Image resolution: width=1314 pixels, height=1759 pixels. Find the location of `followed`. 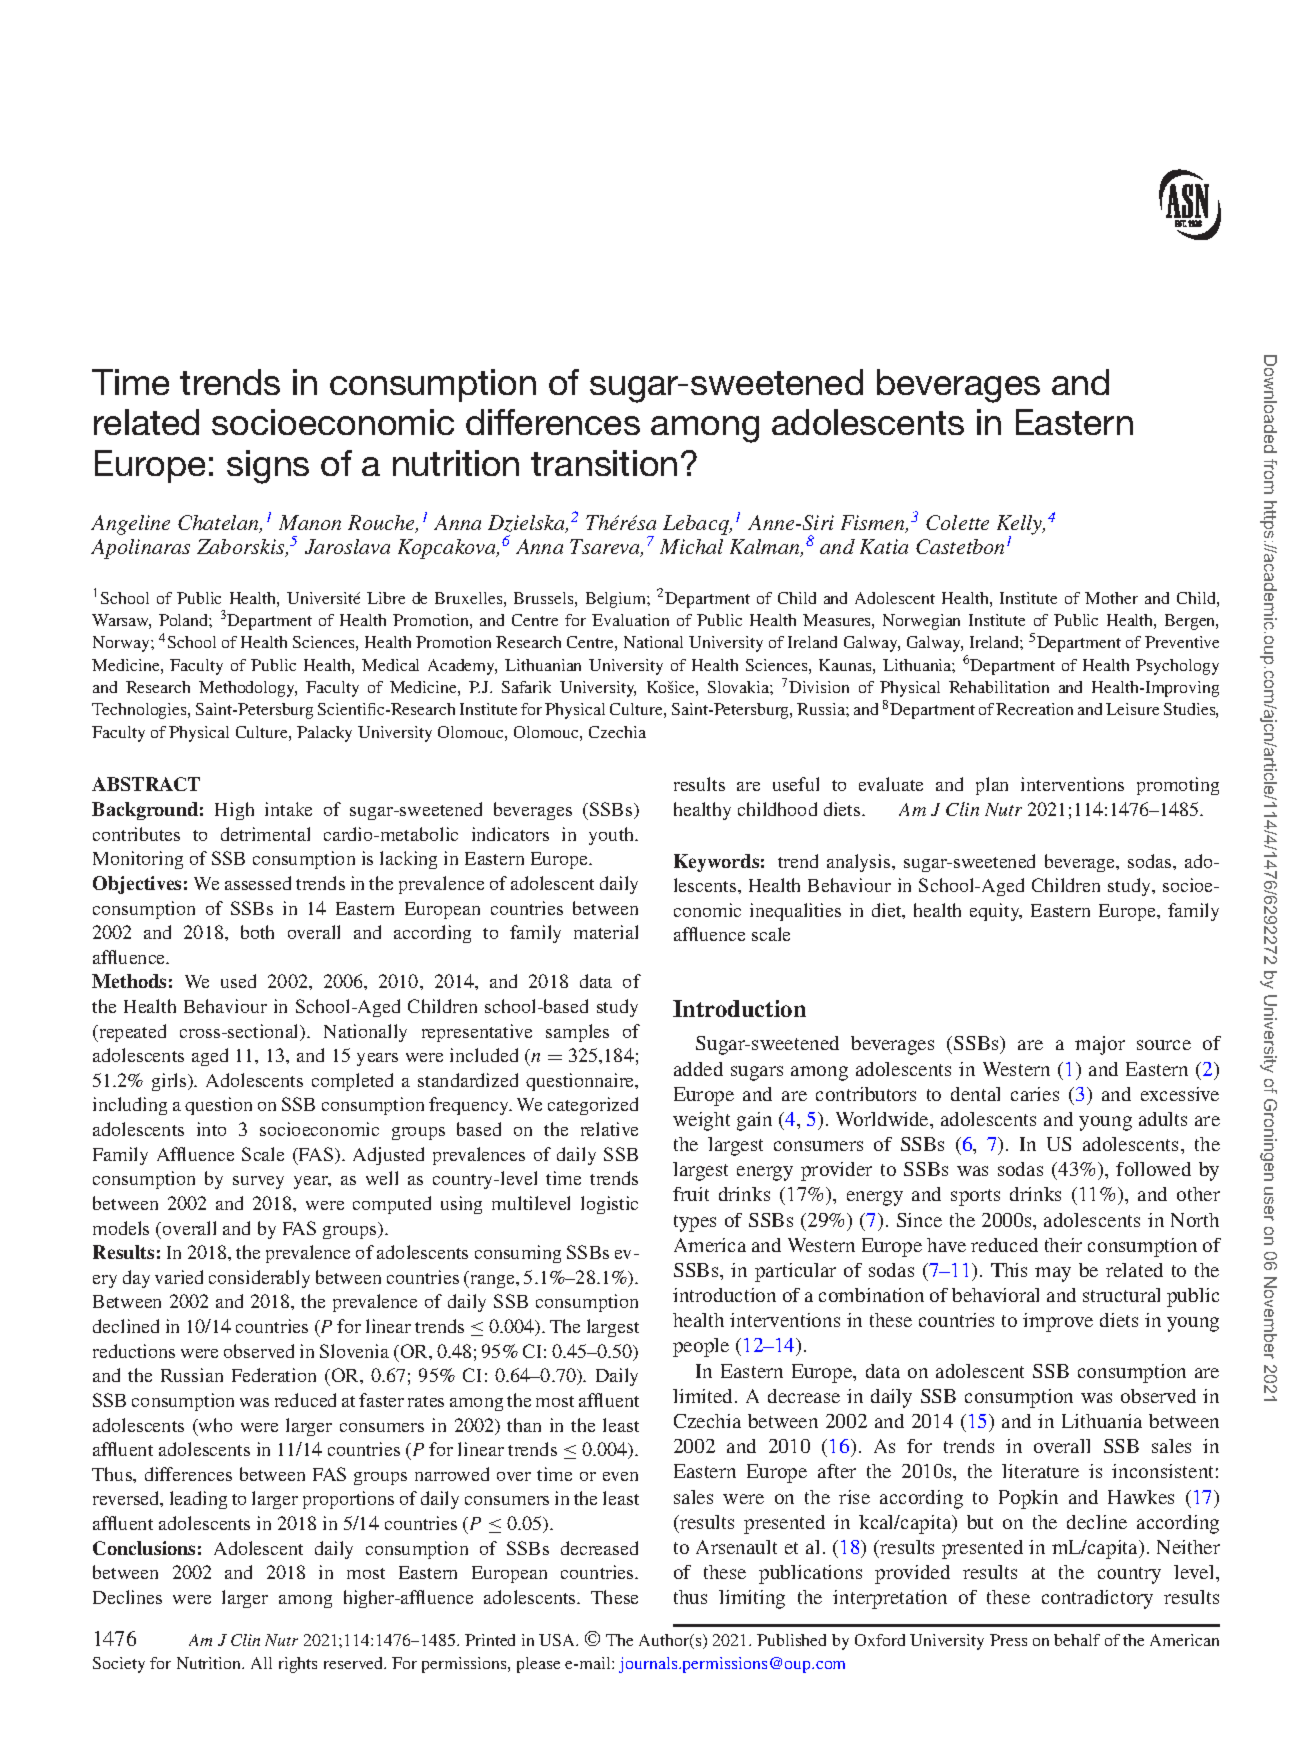

followed is located at coordinates (1153, 1169).
